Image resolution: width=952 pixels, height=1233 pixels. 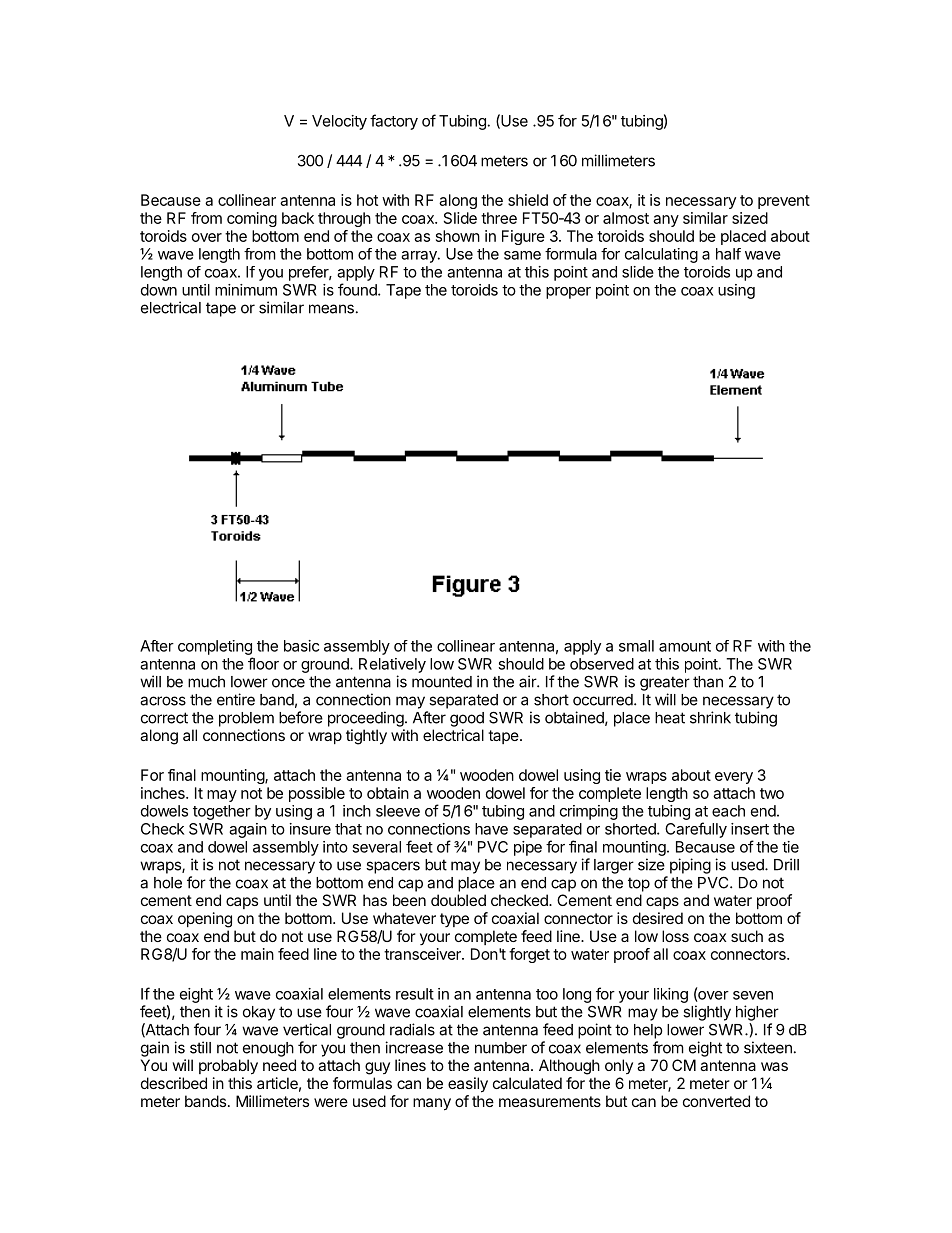 I want to click on together, so click(x=222, y=812).
